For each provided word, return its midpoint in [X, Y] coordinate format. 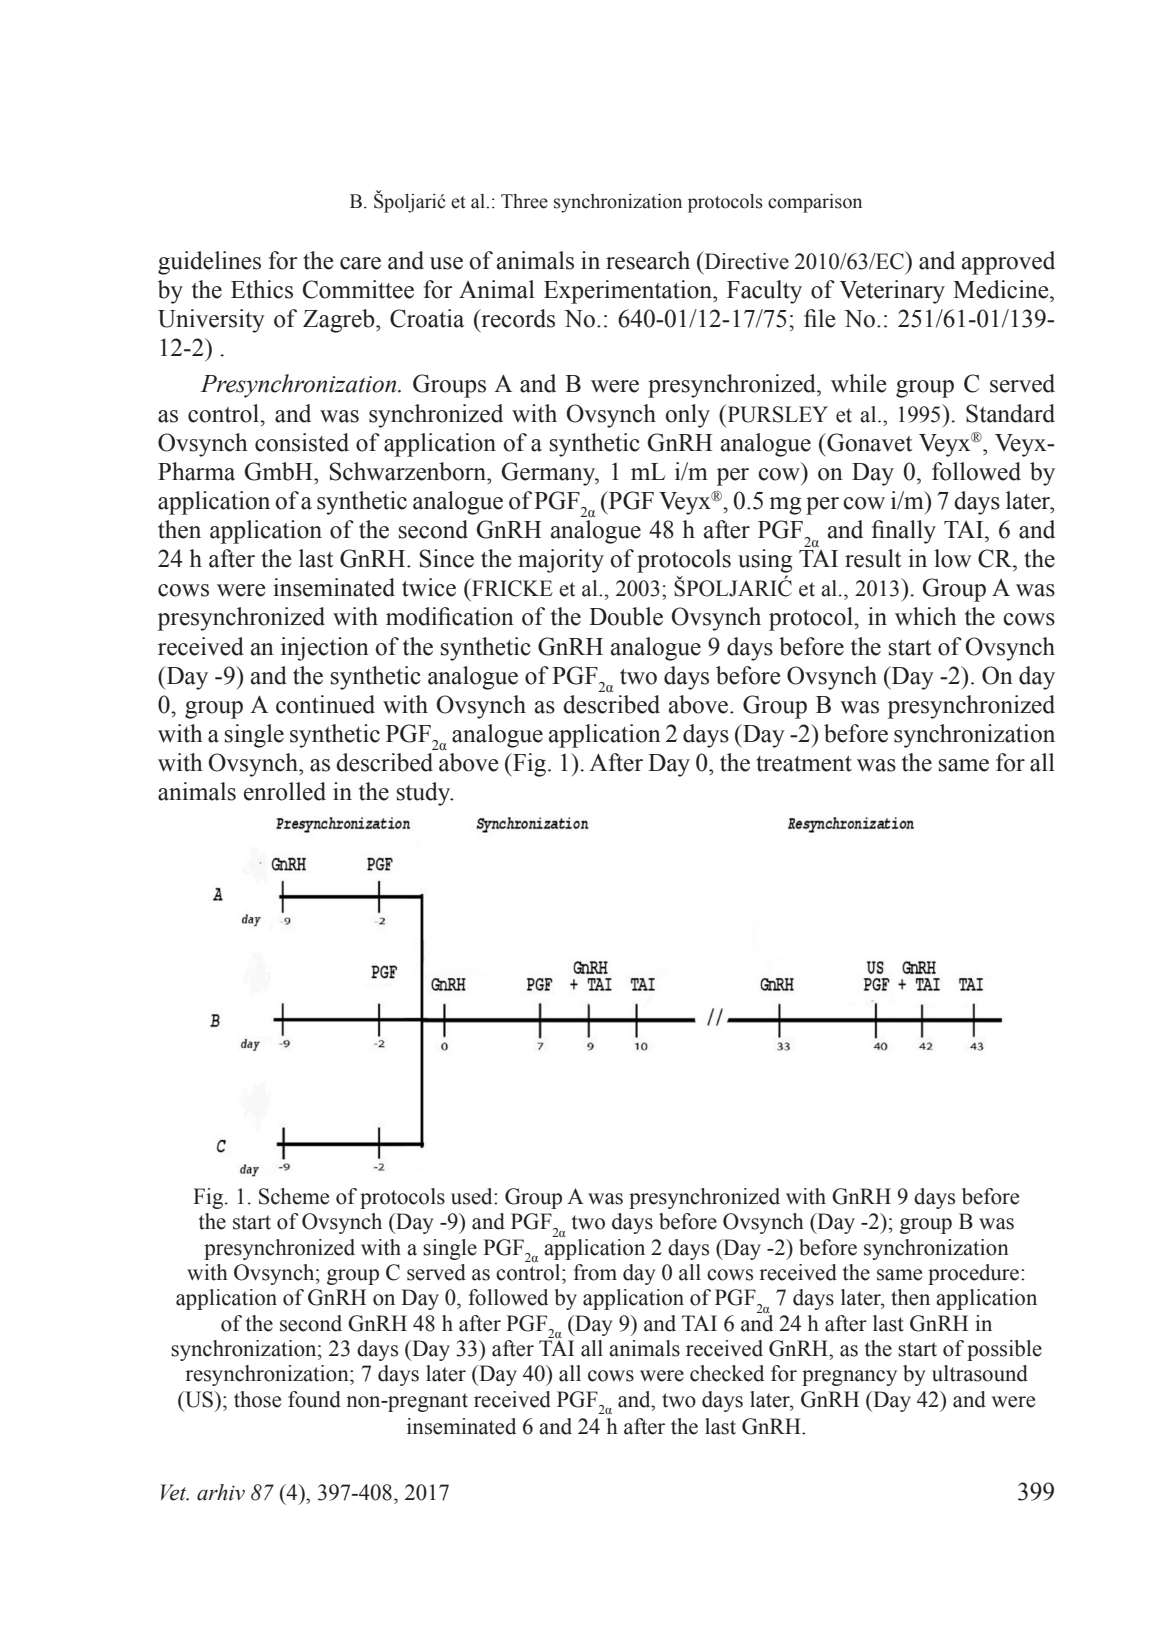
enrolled [285, 791]
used [473, 1196]
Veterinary [892, 292]
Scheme [294, 1196]
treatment [804, 764]
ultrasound [980, 1373]
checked [727, 1373]
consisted [302, 442]
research [648, 260]
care [360, 263]
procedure [975, 1274]
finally [904, 532]
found [314, 1399]
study [425, 794]
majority [561, 561]
